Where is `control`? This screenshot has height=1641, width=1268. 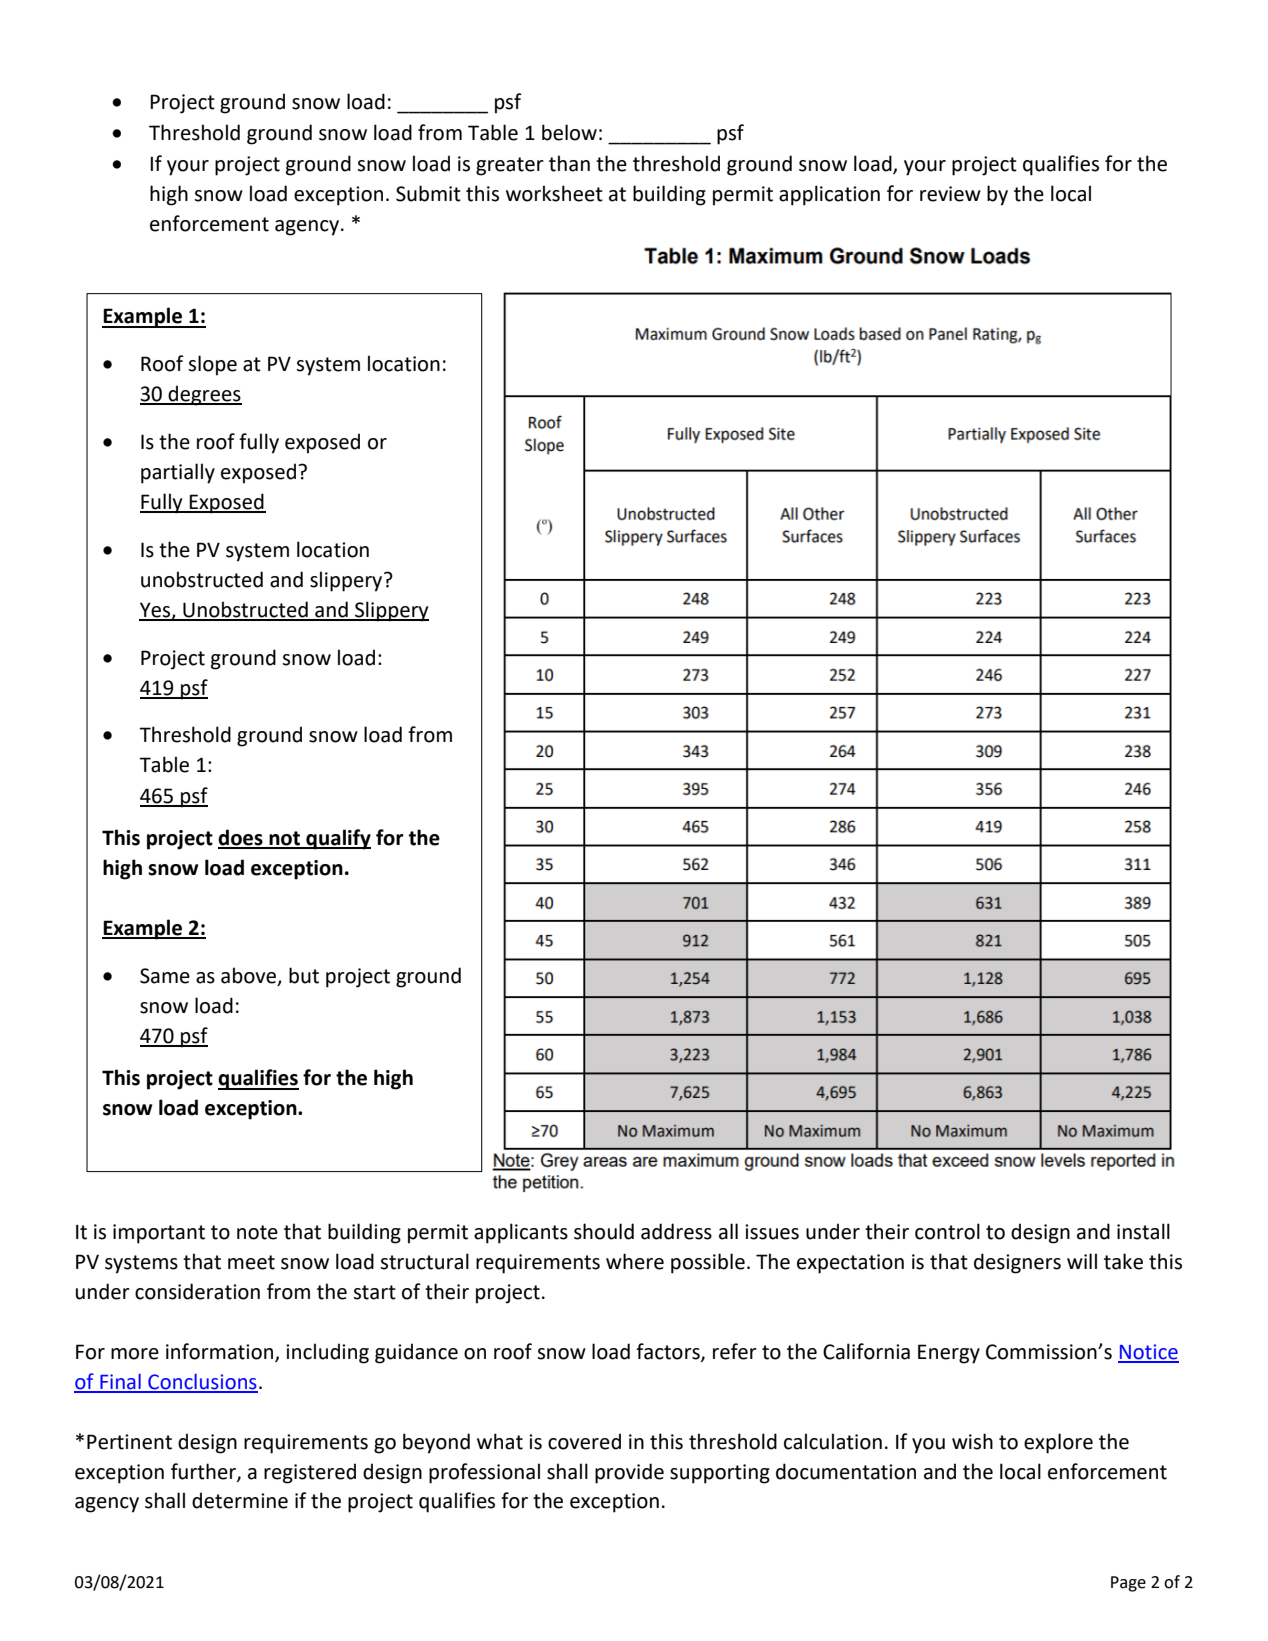 control is located at coordinates (947, 1231).
